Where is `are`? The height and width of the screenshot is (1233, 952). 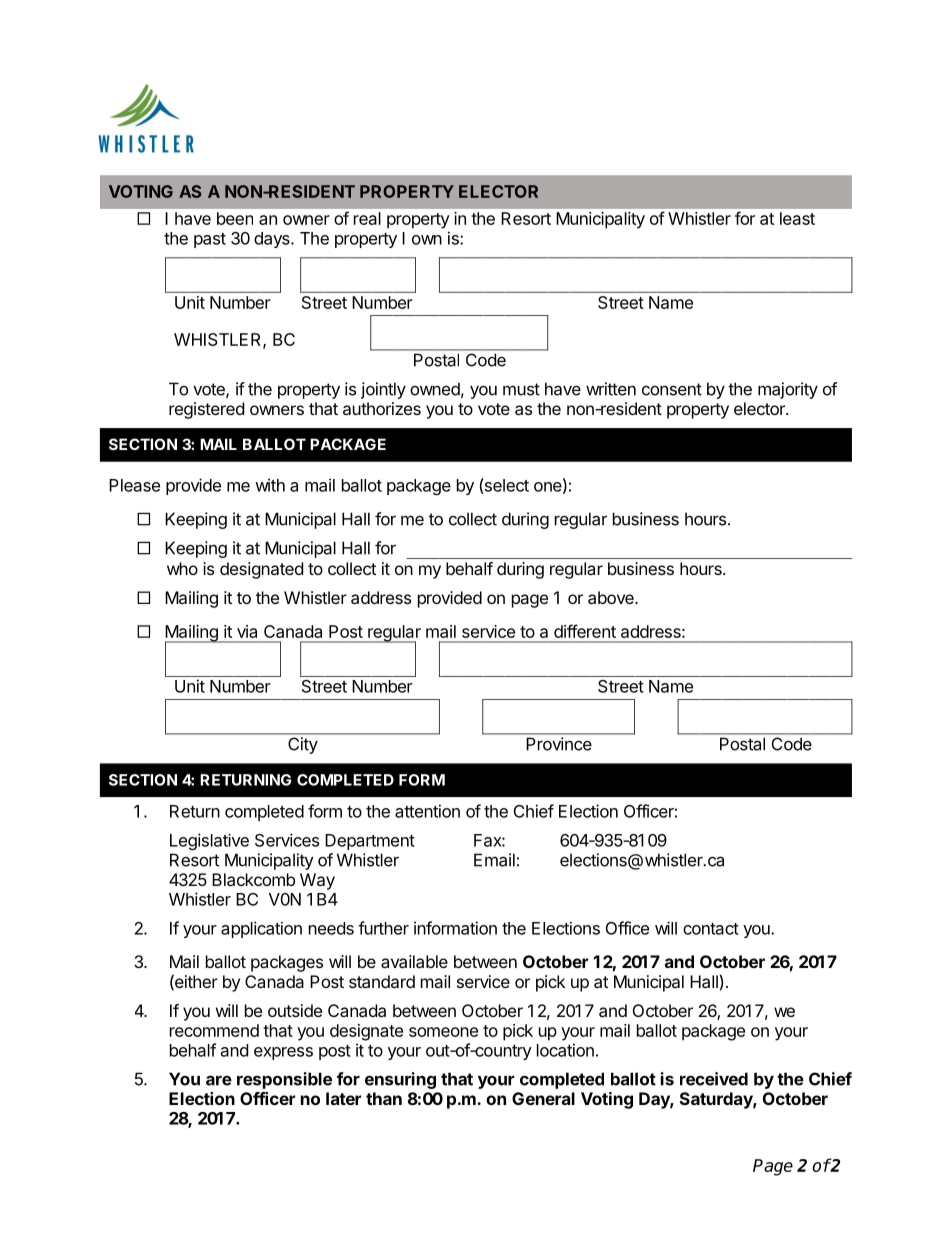 are is located at coordinates (219, 1080).
